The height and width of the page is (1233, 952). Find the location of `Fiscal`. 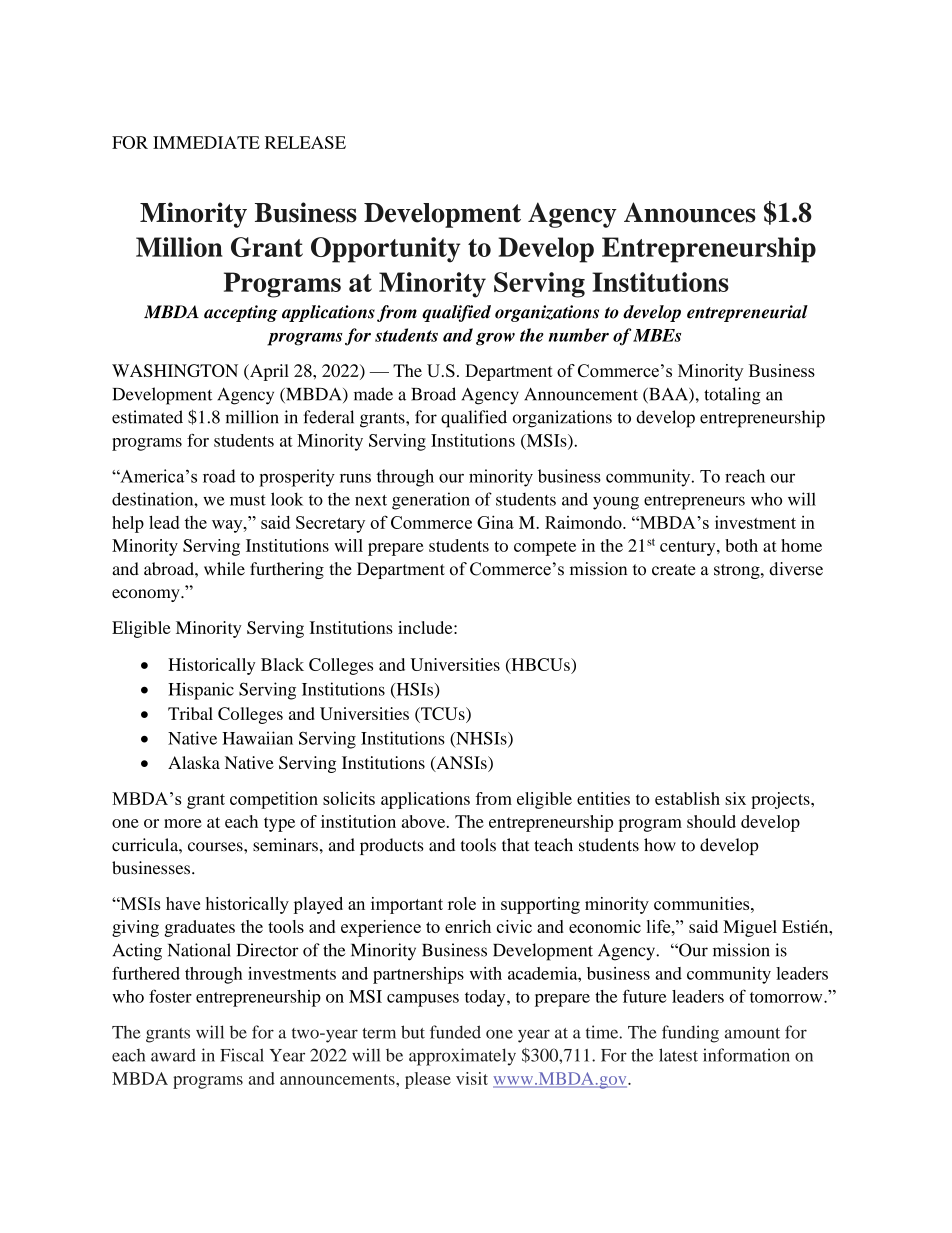

Fiscal is located at coordinates (242, 1055).
